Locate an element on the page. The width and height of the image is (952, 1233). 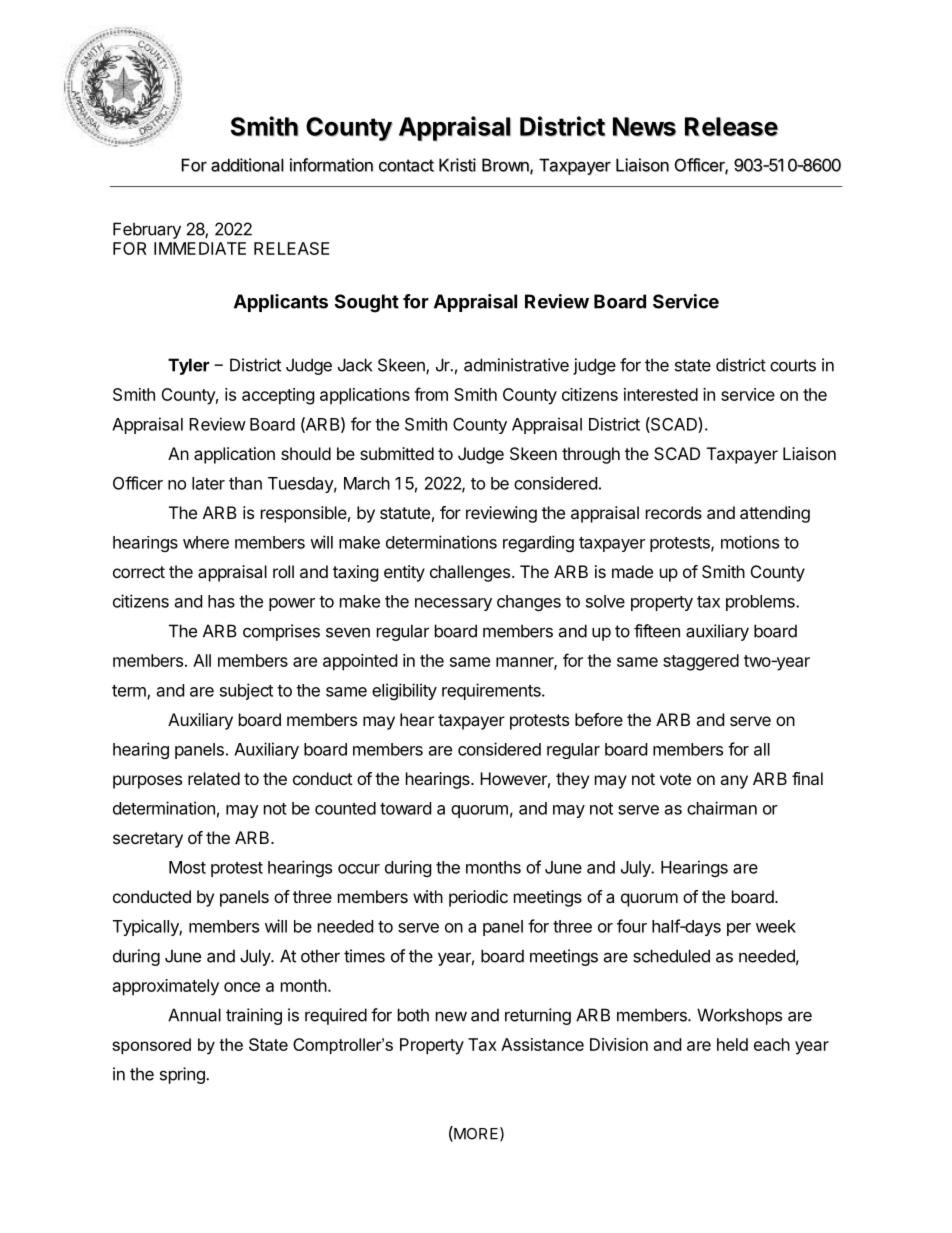
spring is located at coordinates (183, 1075).
